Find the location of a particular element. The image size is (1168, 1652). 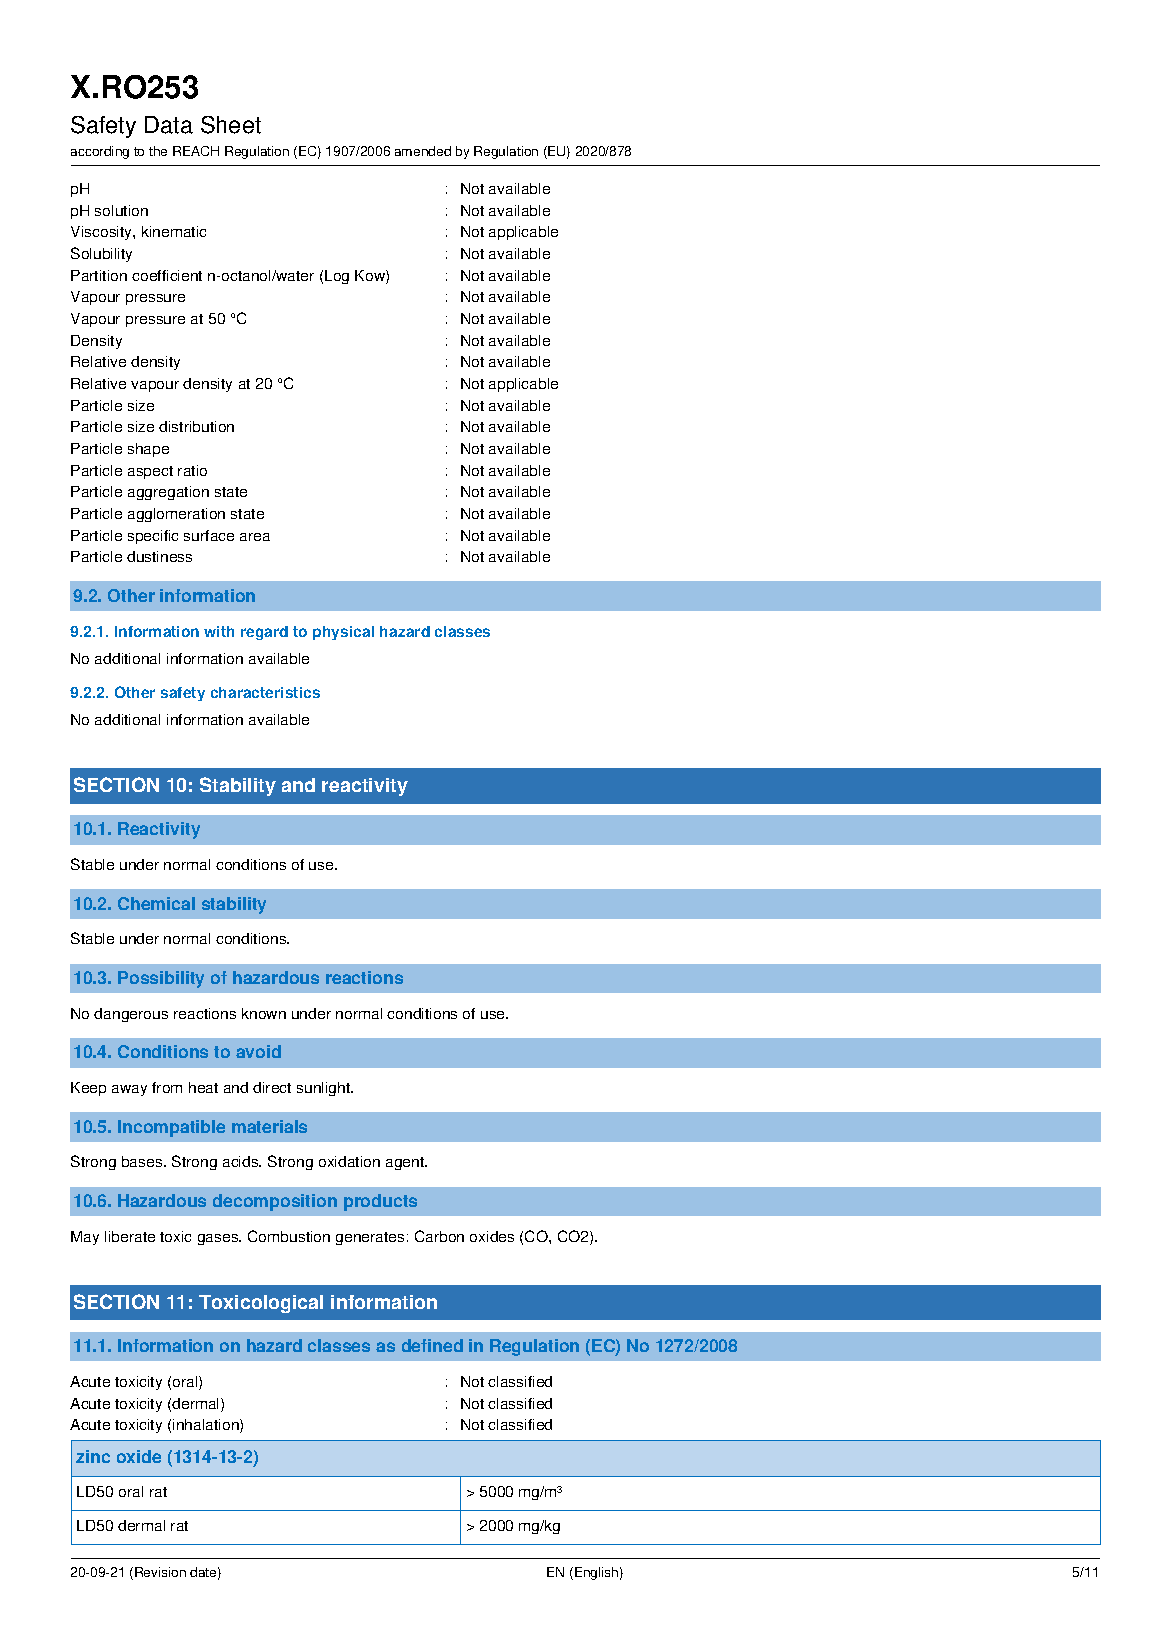

amended is located at coordinates (423, 151).
